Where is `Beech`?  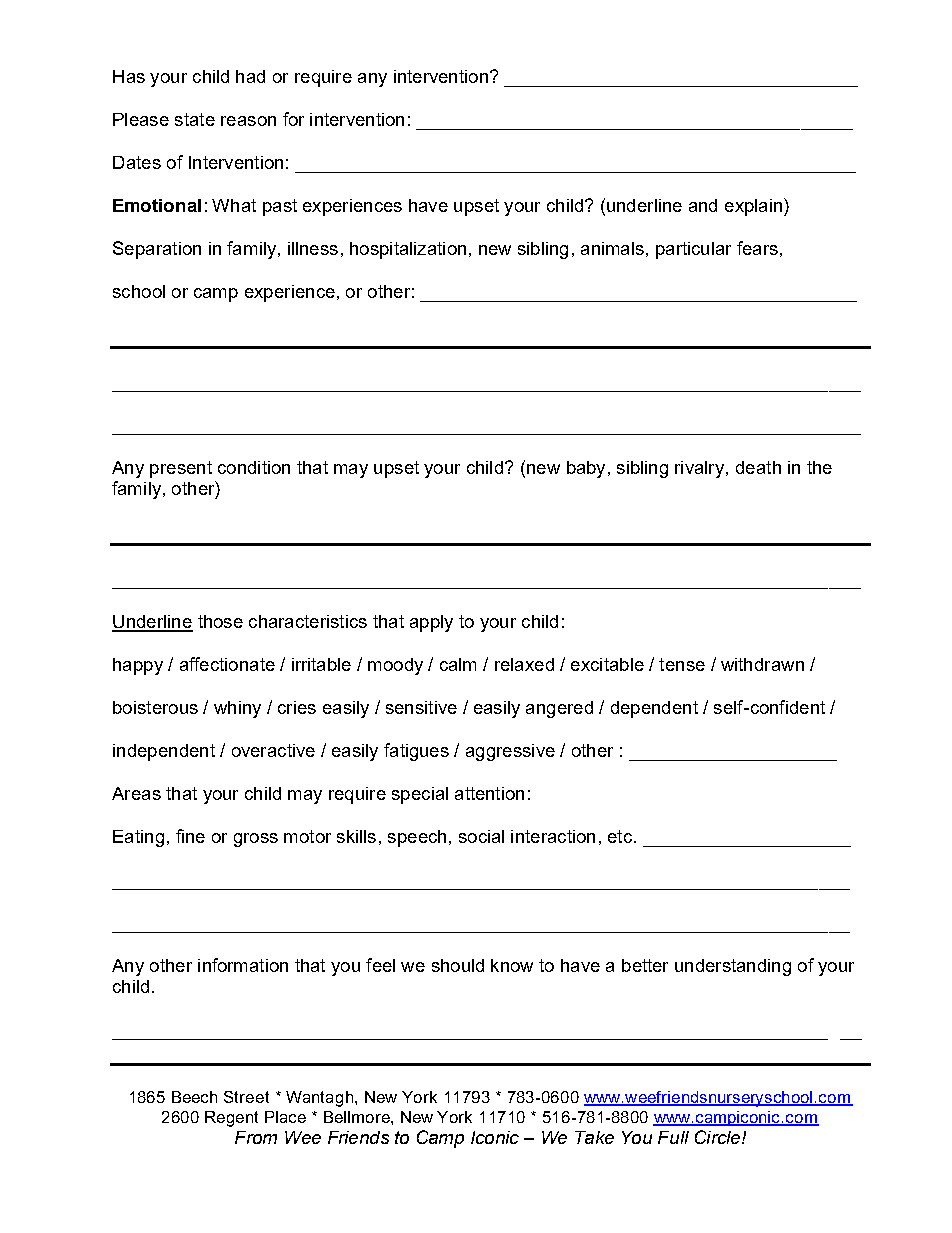 Beech is located at coordinates (194, 1097).
